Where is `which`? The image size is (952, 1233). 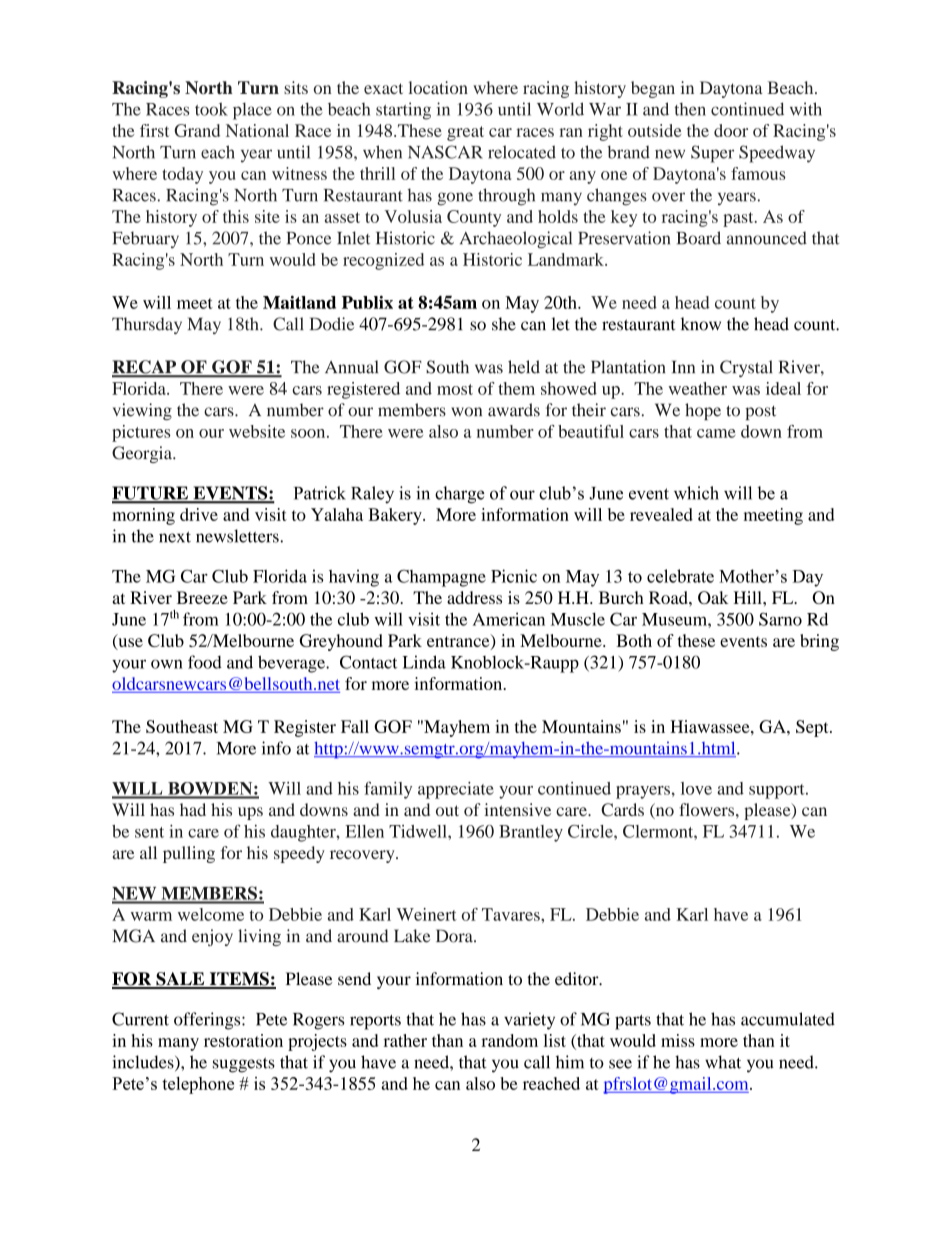
which is located at coordinates (696, 493).
